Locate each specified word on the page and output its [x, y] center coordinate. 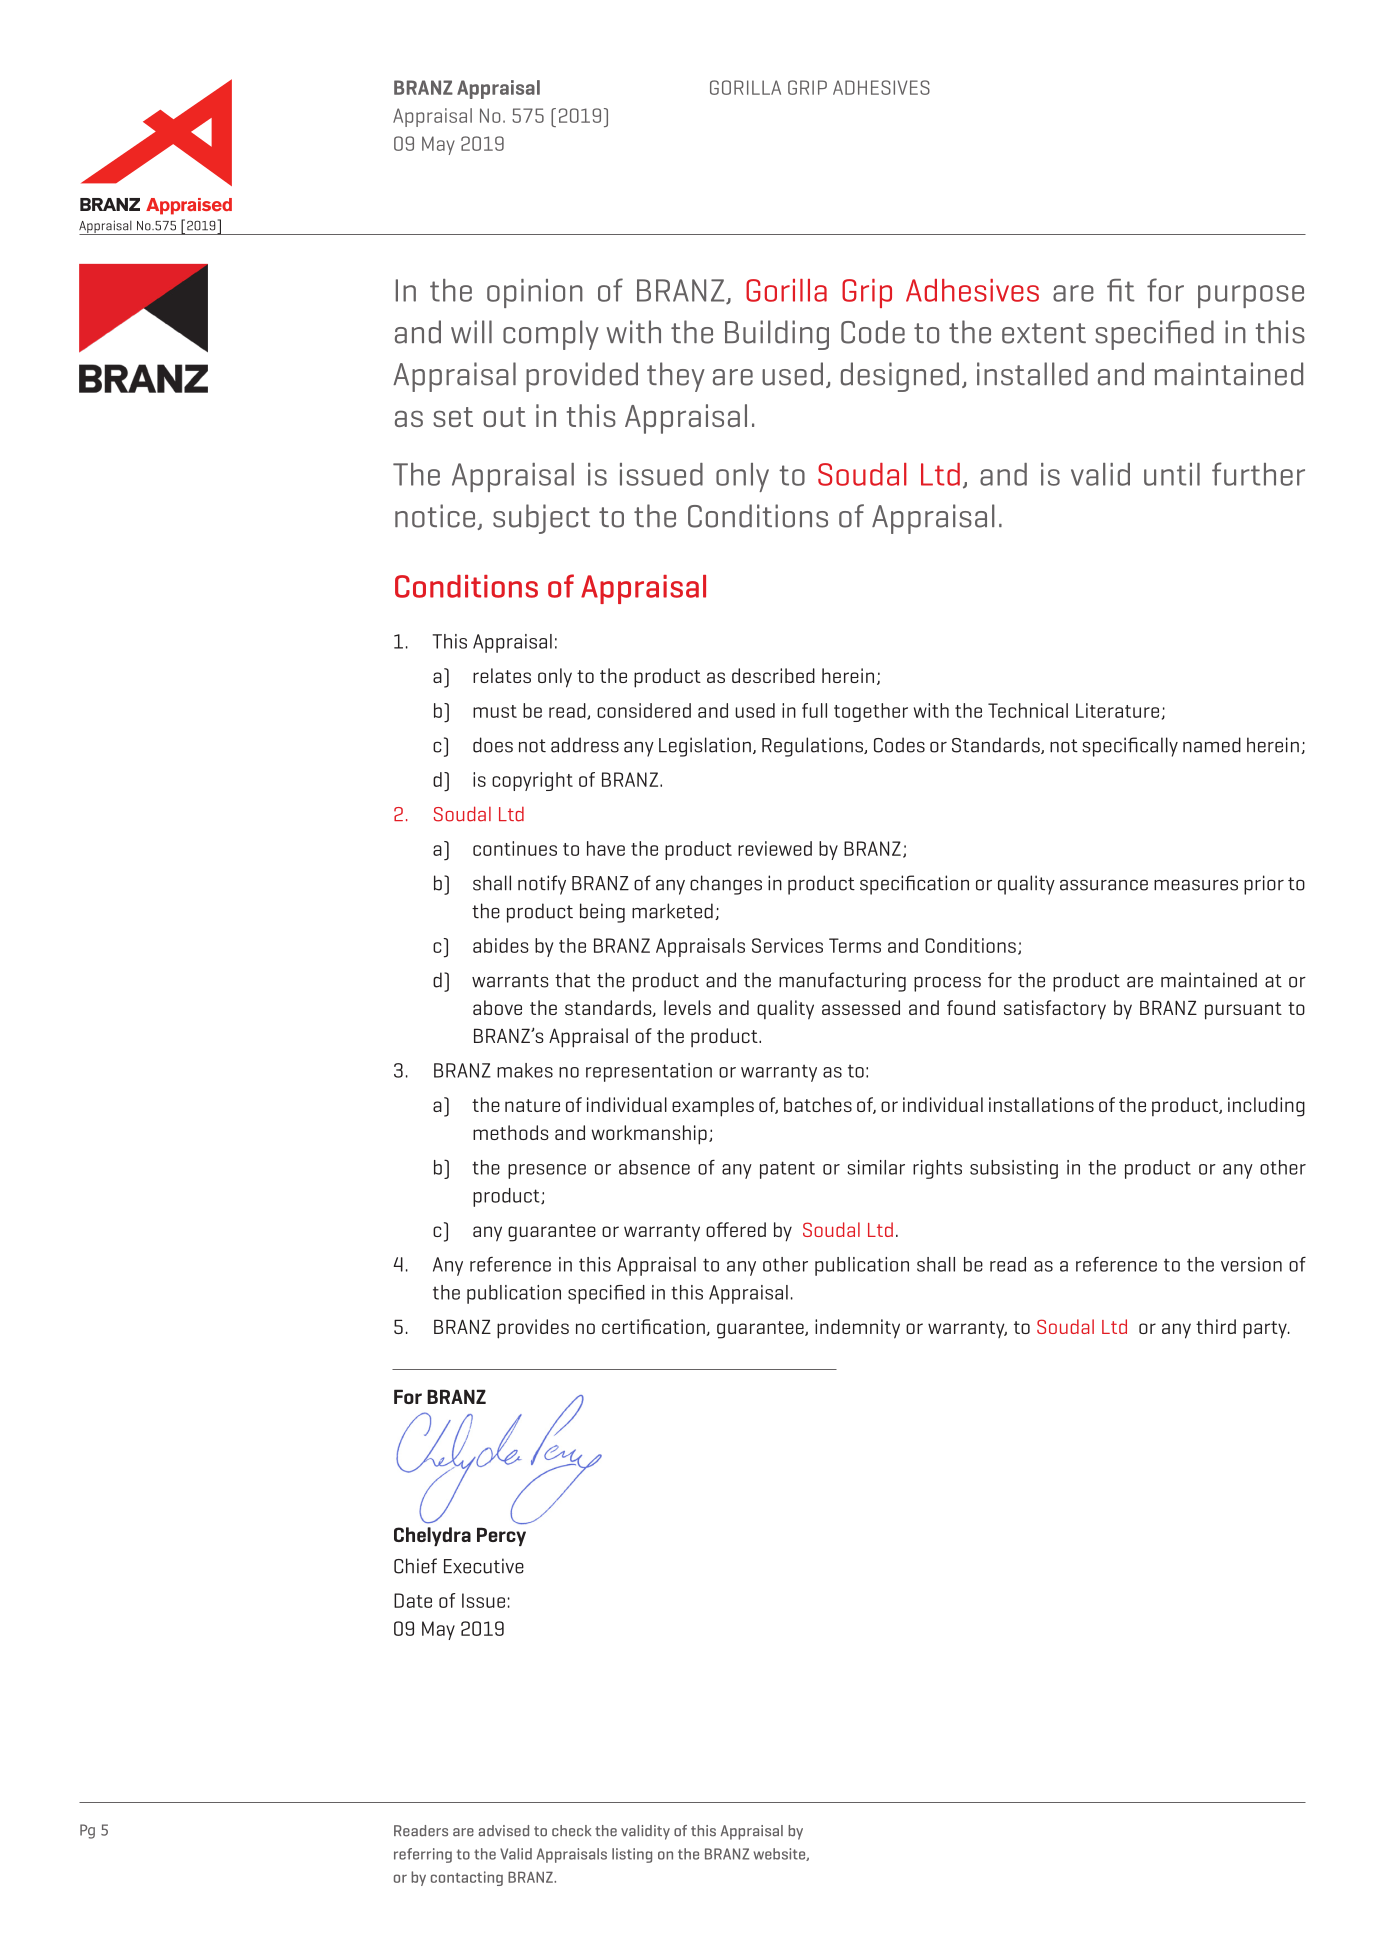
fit [1121, 290]
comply [551, 335]
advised [503, 1831]
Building [777, 335]
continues [515, 848]
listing [632, 1855]
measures [1196, 885]
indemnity [857, 1329]
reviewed [775, 848]
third [1216, 1326]
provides [533, 1329]
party [1266, 1330]
